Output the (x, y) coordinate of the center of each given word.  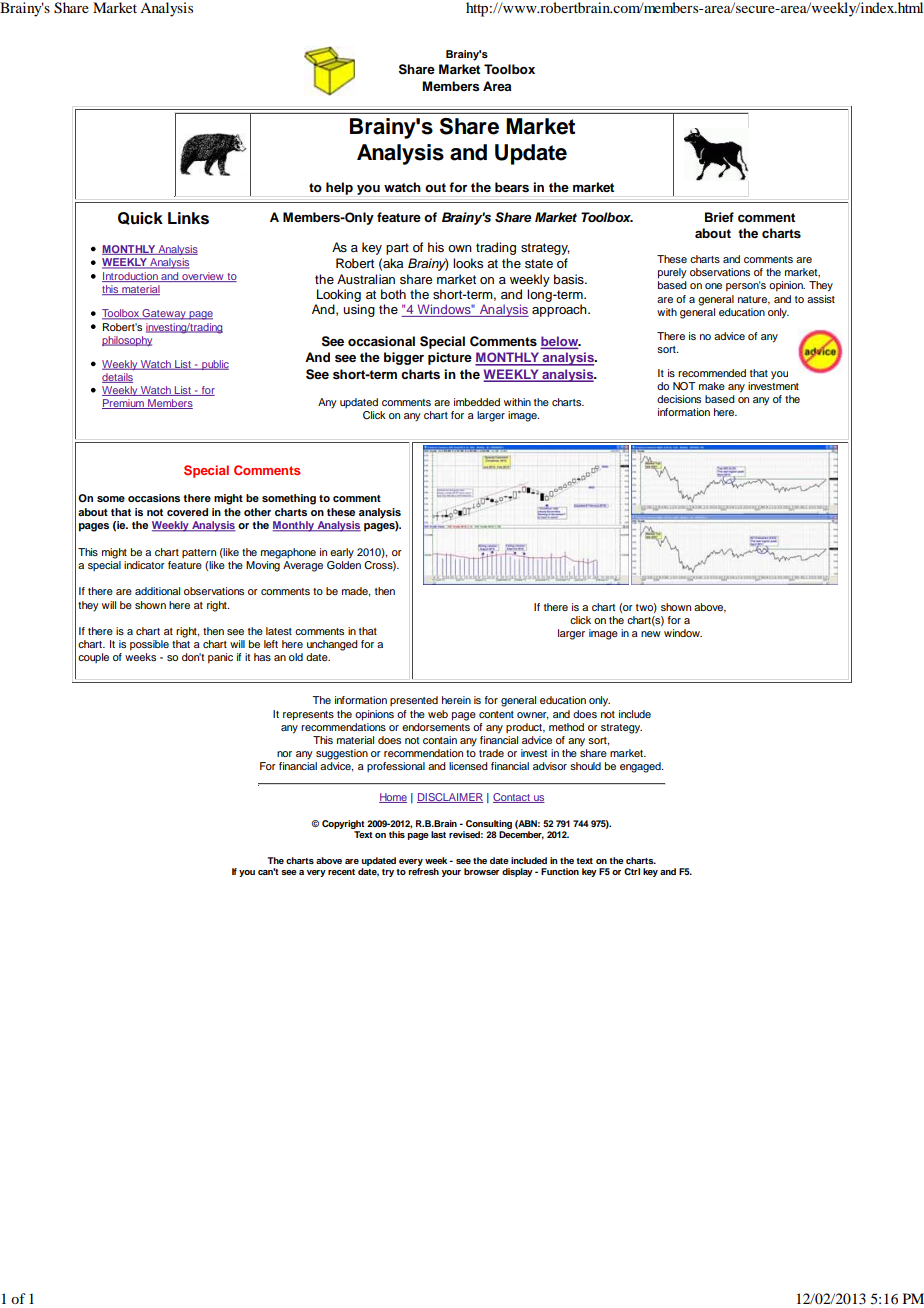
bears (512, 187)
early (342, 553)
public (214, 365)
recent (341, 872)
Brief (719, 217)
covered (187, 512)
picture (450, 358)
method (566, 727)
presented (414, 701)
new (651, 634)
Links (188, 218)
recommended (712, 373)
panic (220, 658)
